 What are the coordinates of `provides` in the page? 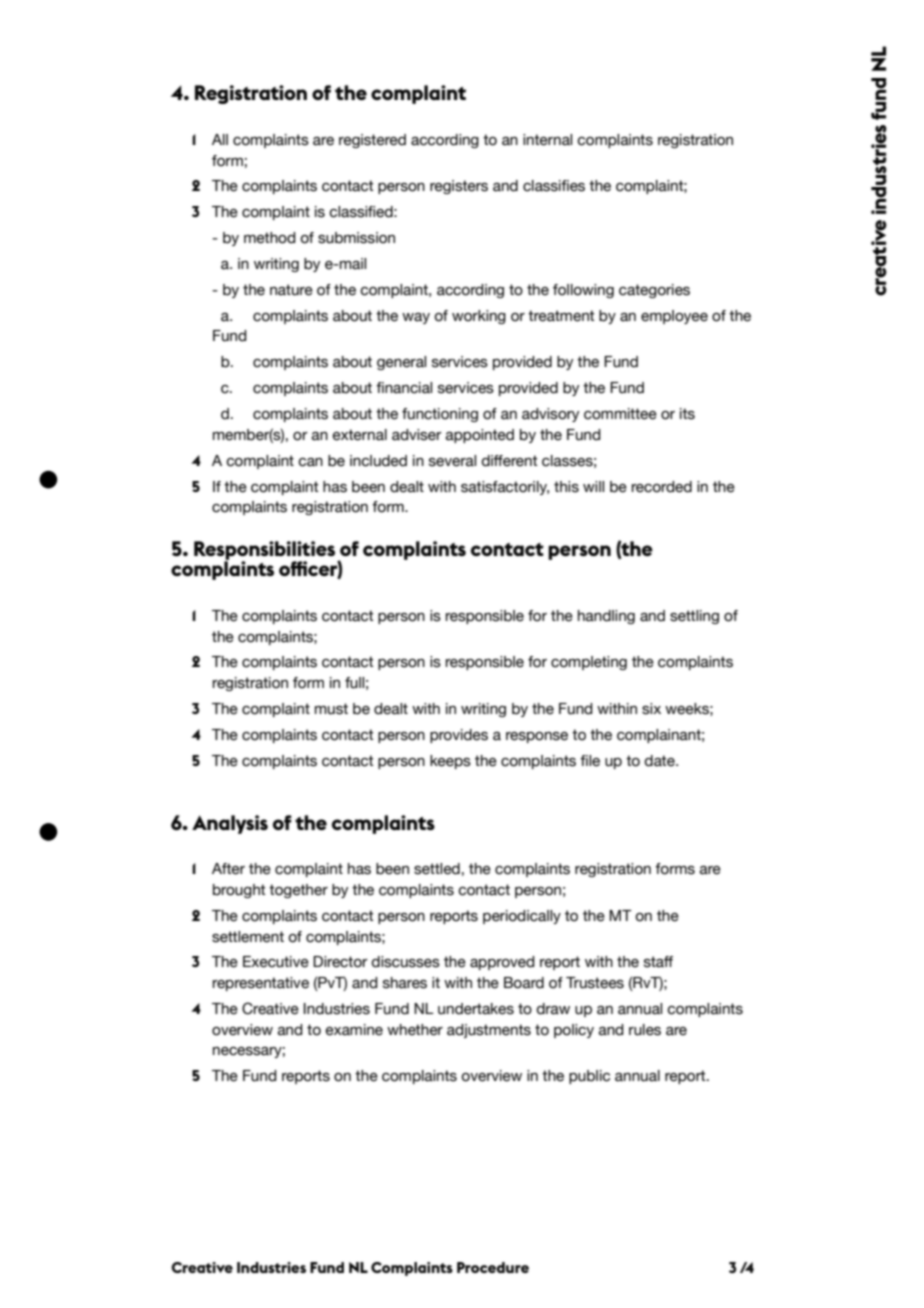 It's located at (459, 736).
